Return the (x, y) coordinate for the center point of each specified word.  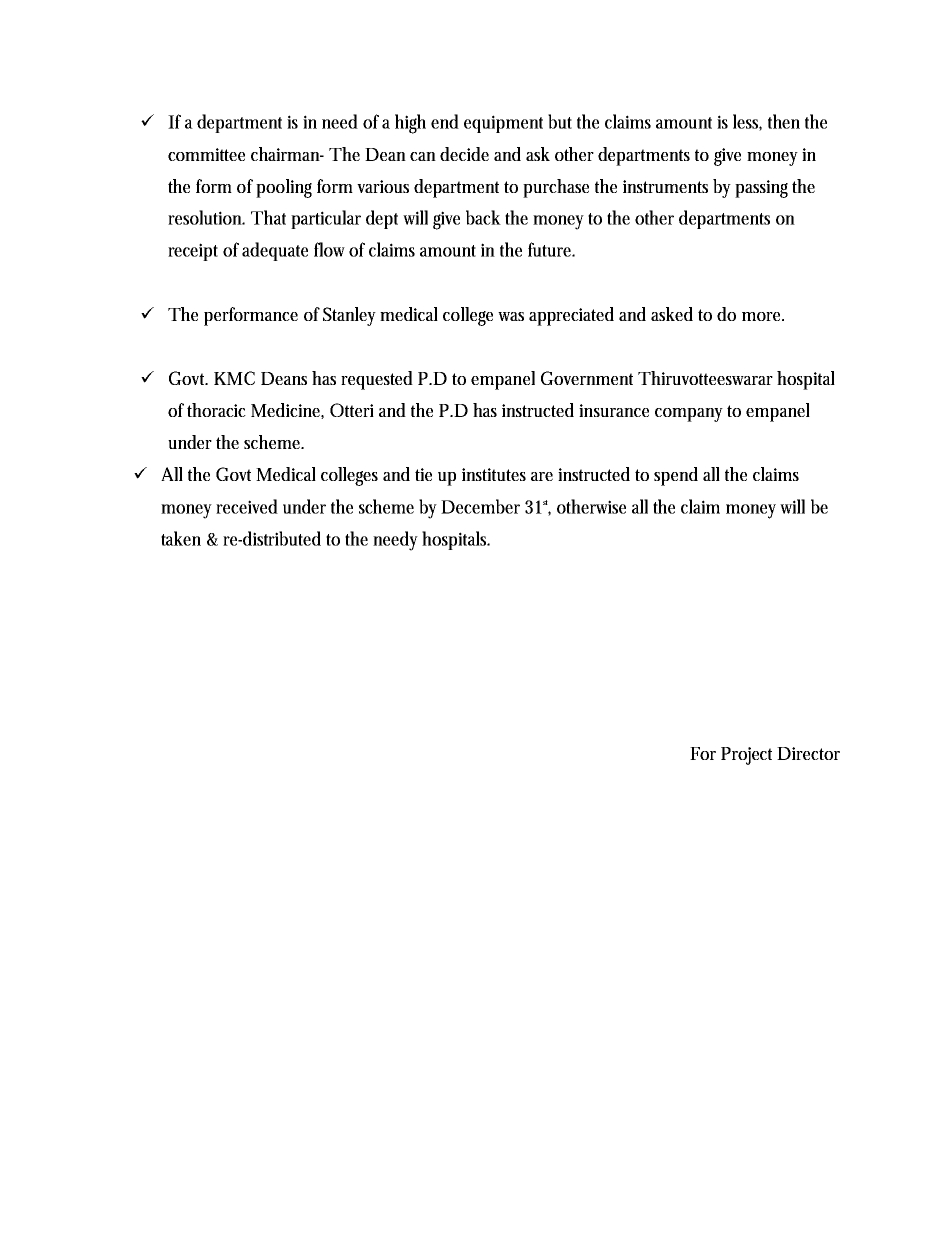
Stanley (349, 316)
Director (808, 753)
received (247, 506)
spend (676, 476)
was (511, 316)
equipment (503, 124)
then (784, 121)
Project (746, 756)
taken (181, 538)
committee (206, 154)
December (480, 506)
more (762, 316)
